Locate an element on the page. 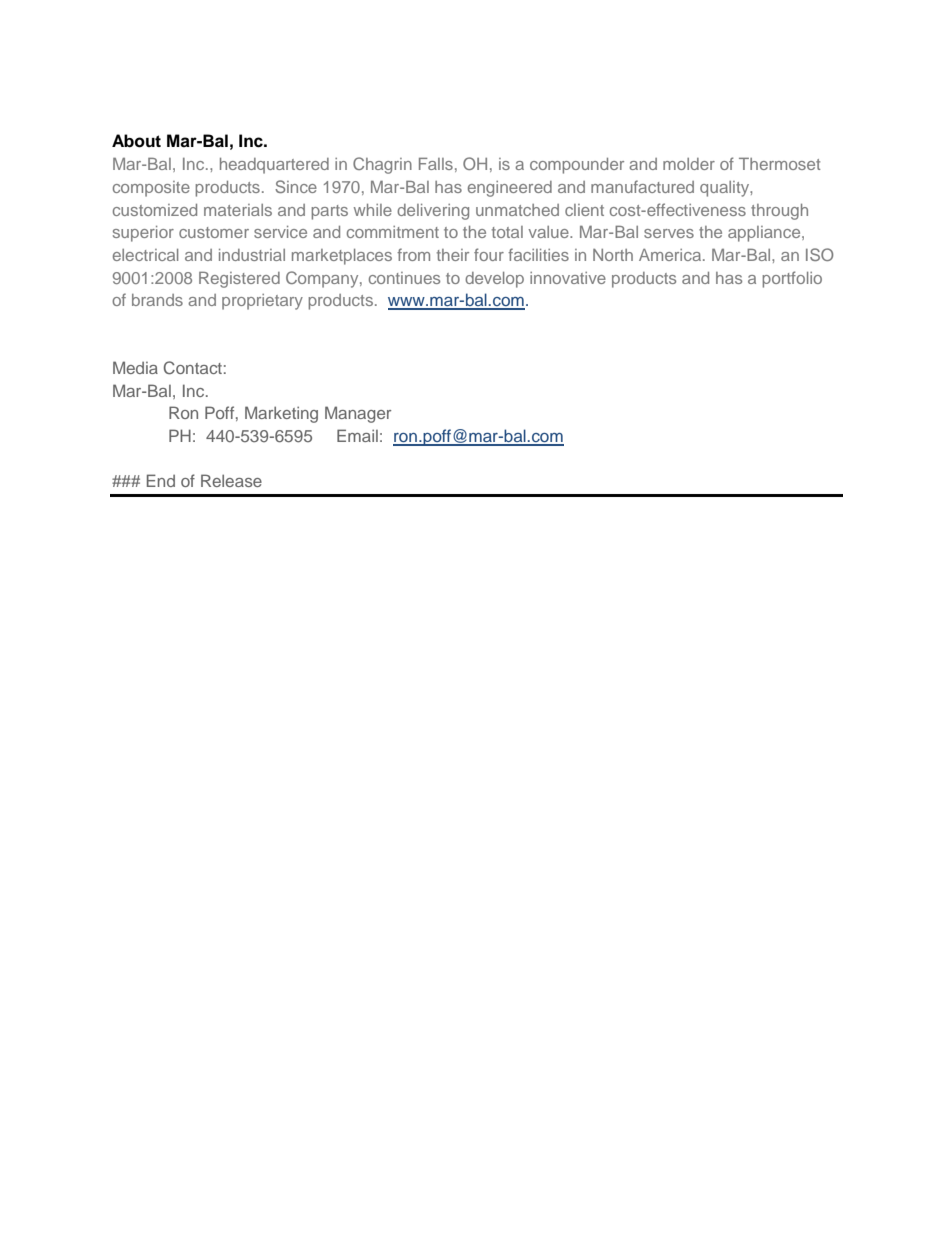 The width and height of the document is (952, 1233). Release is located at coordinates (231, 480).
